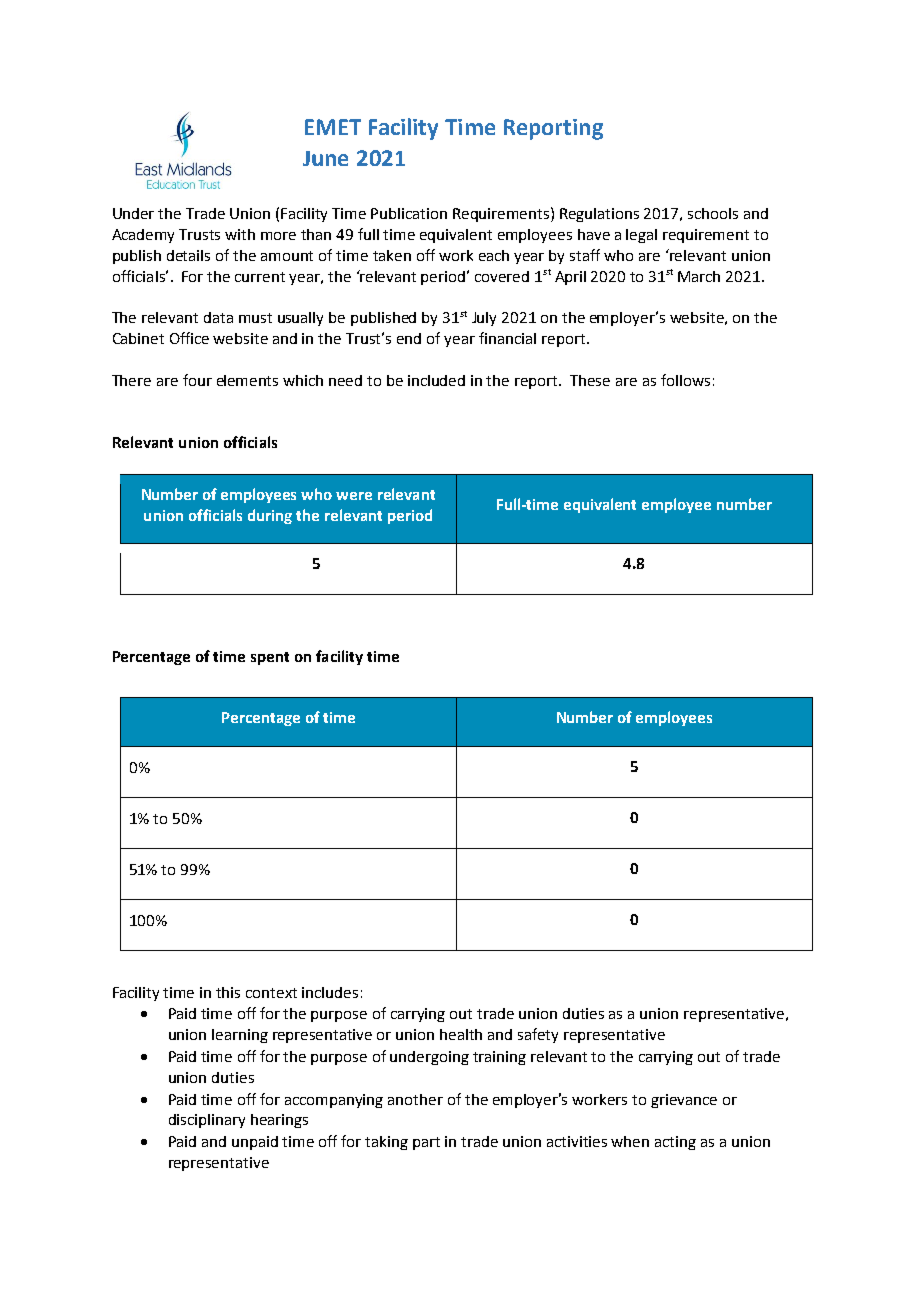 Image resolution: width=924 pixels, height=1308 pixels. What do you see at coordinates (228, 992) in the image?
I see `this` at bounding box center [228, 992].
